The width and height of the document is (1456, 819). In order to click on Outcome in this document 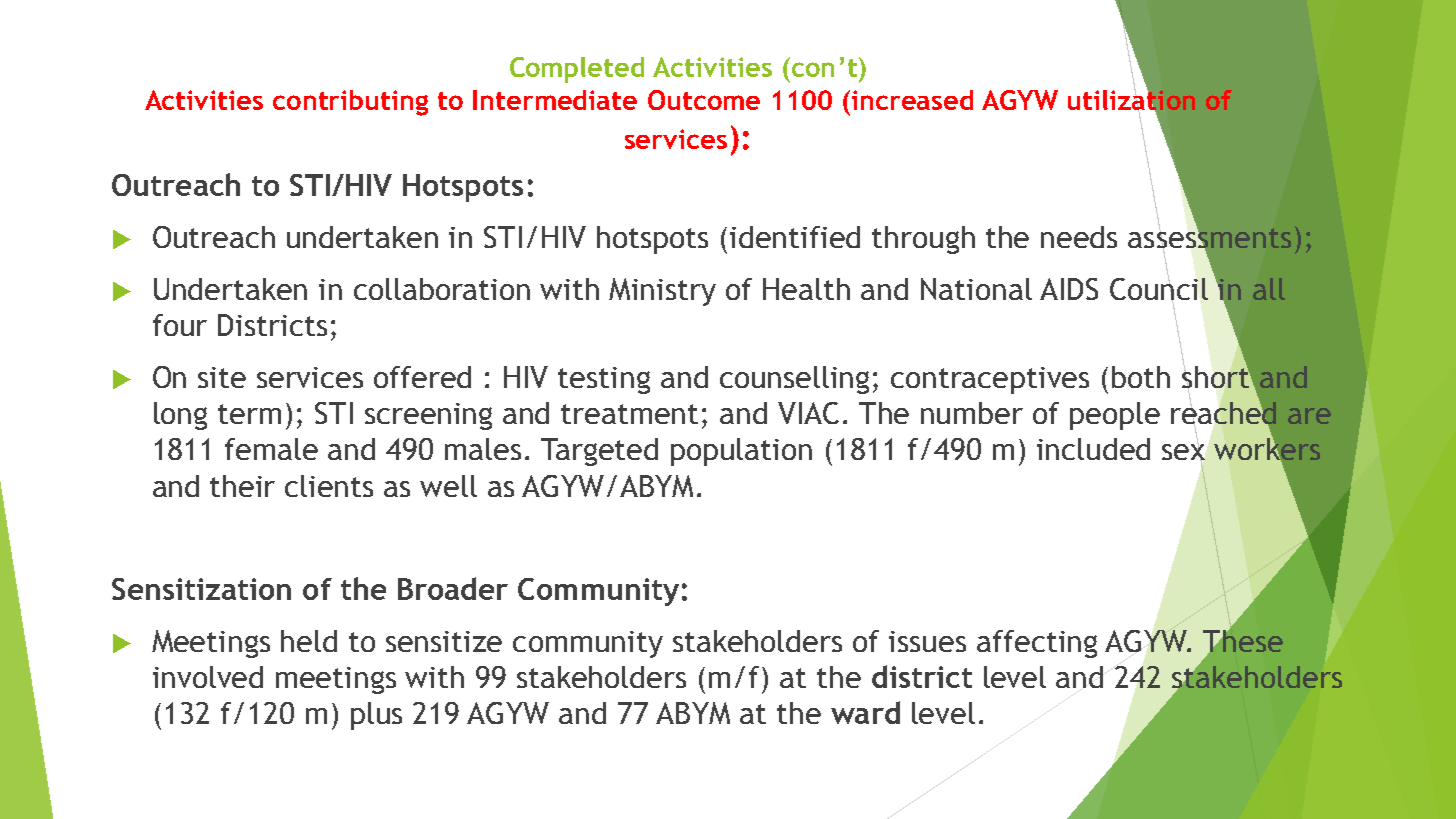, I will do `click(704, 100)`.
